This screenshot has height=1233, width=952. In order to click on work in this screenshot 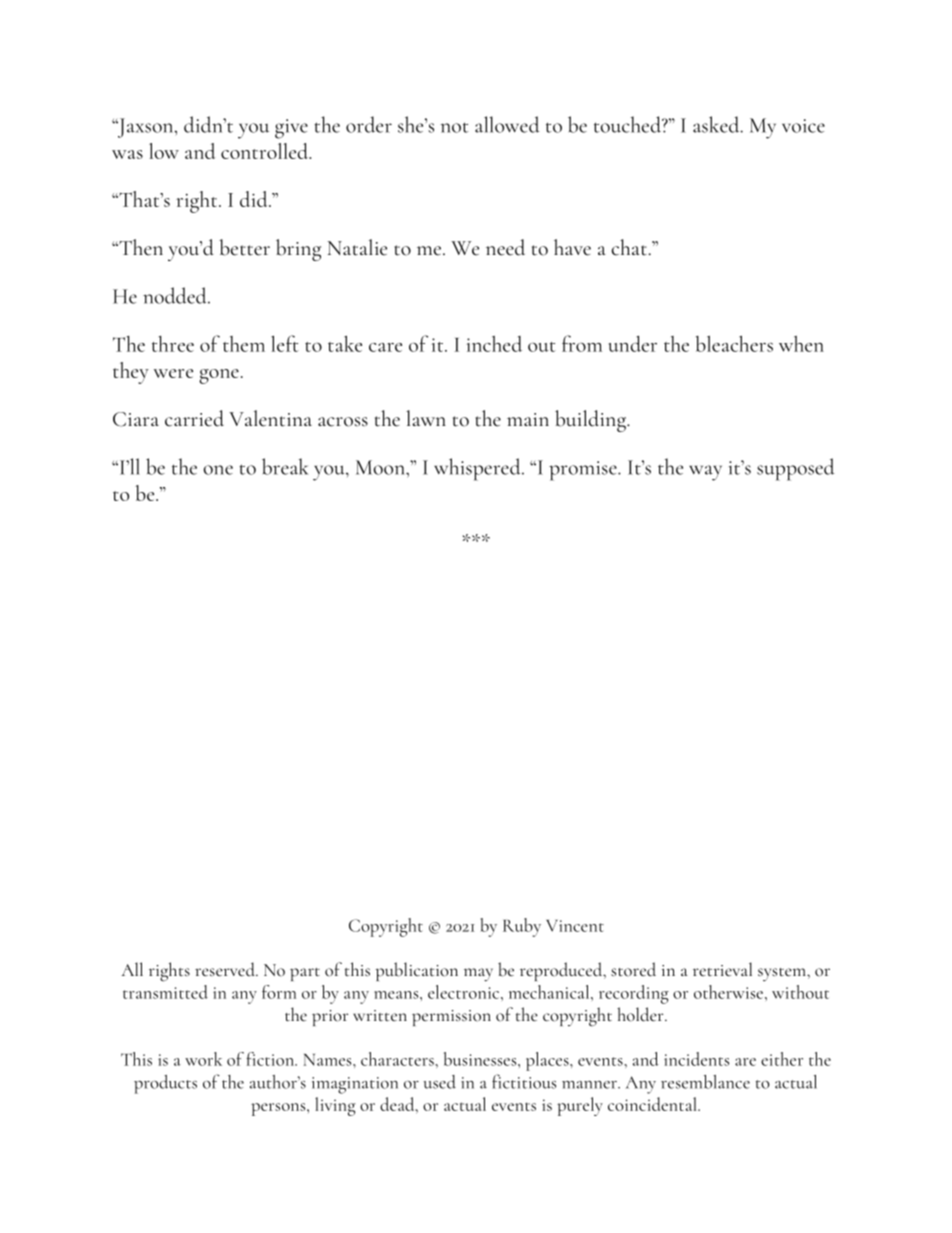, I will do `click(203, 1059)`.
